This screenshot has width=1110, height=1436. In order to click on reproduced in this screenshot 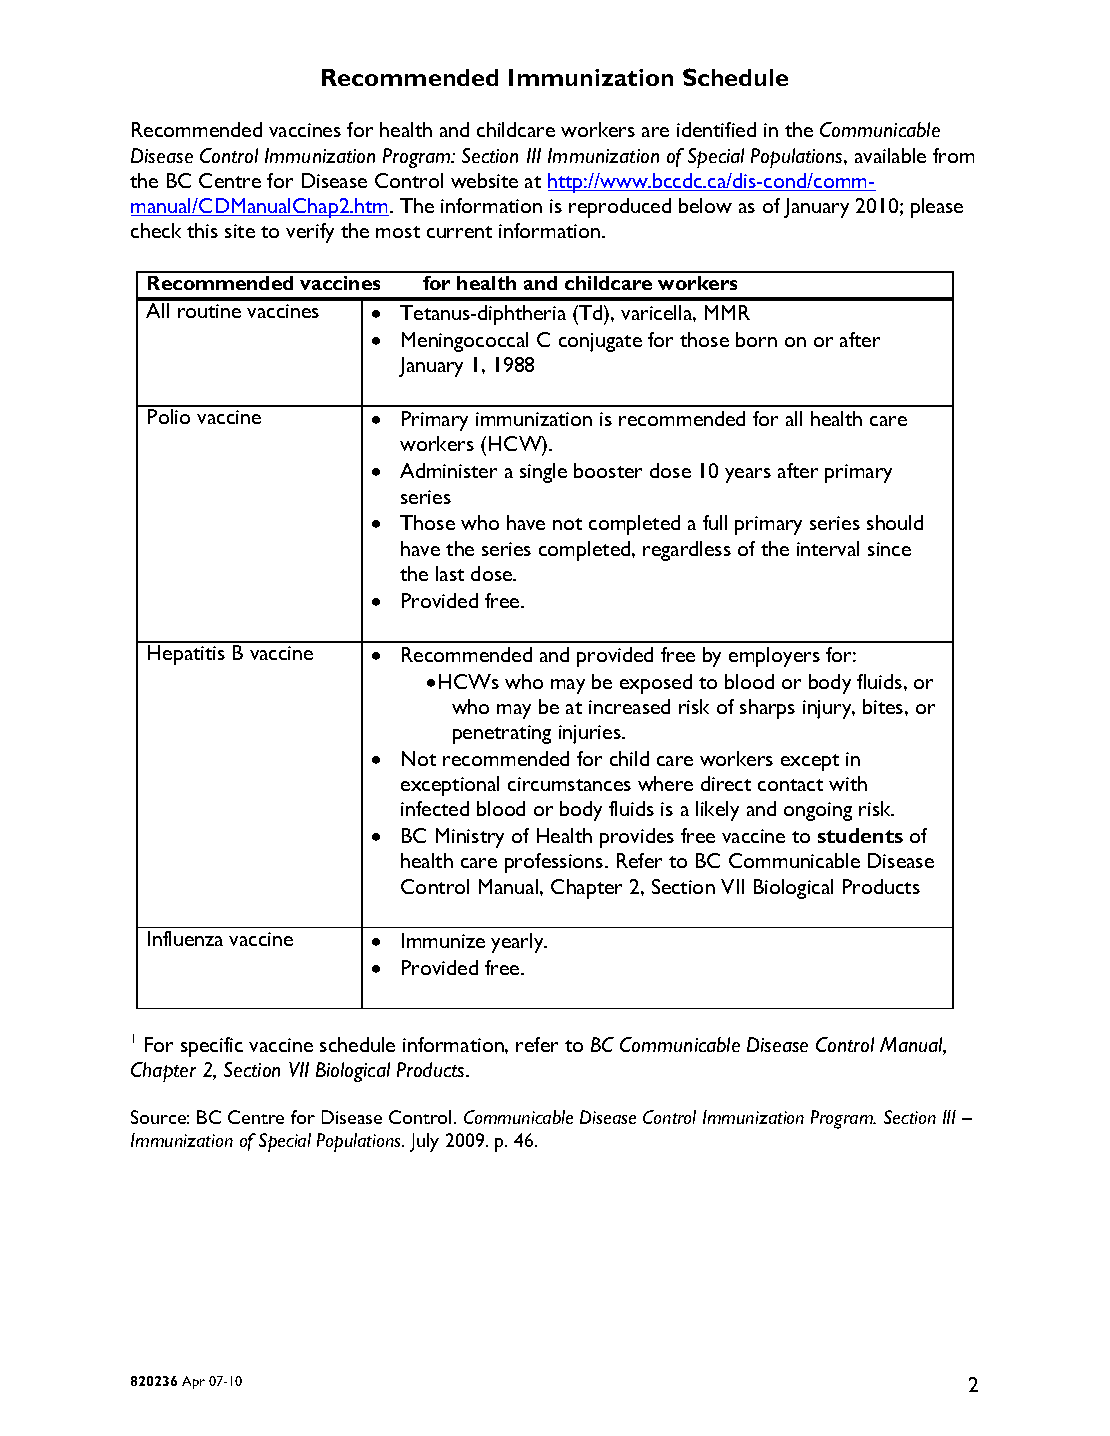, I will do `click(620, 208)`.
